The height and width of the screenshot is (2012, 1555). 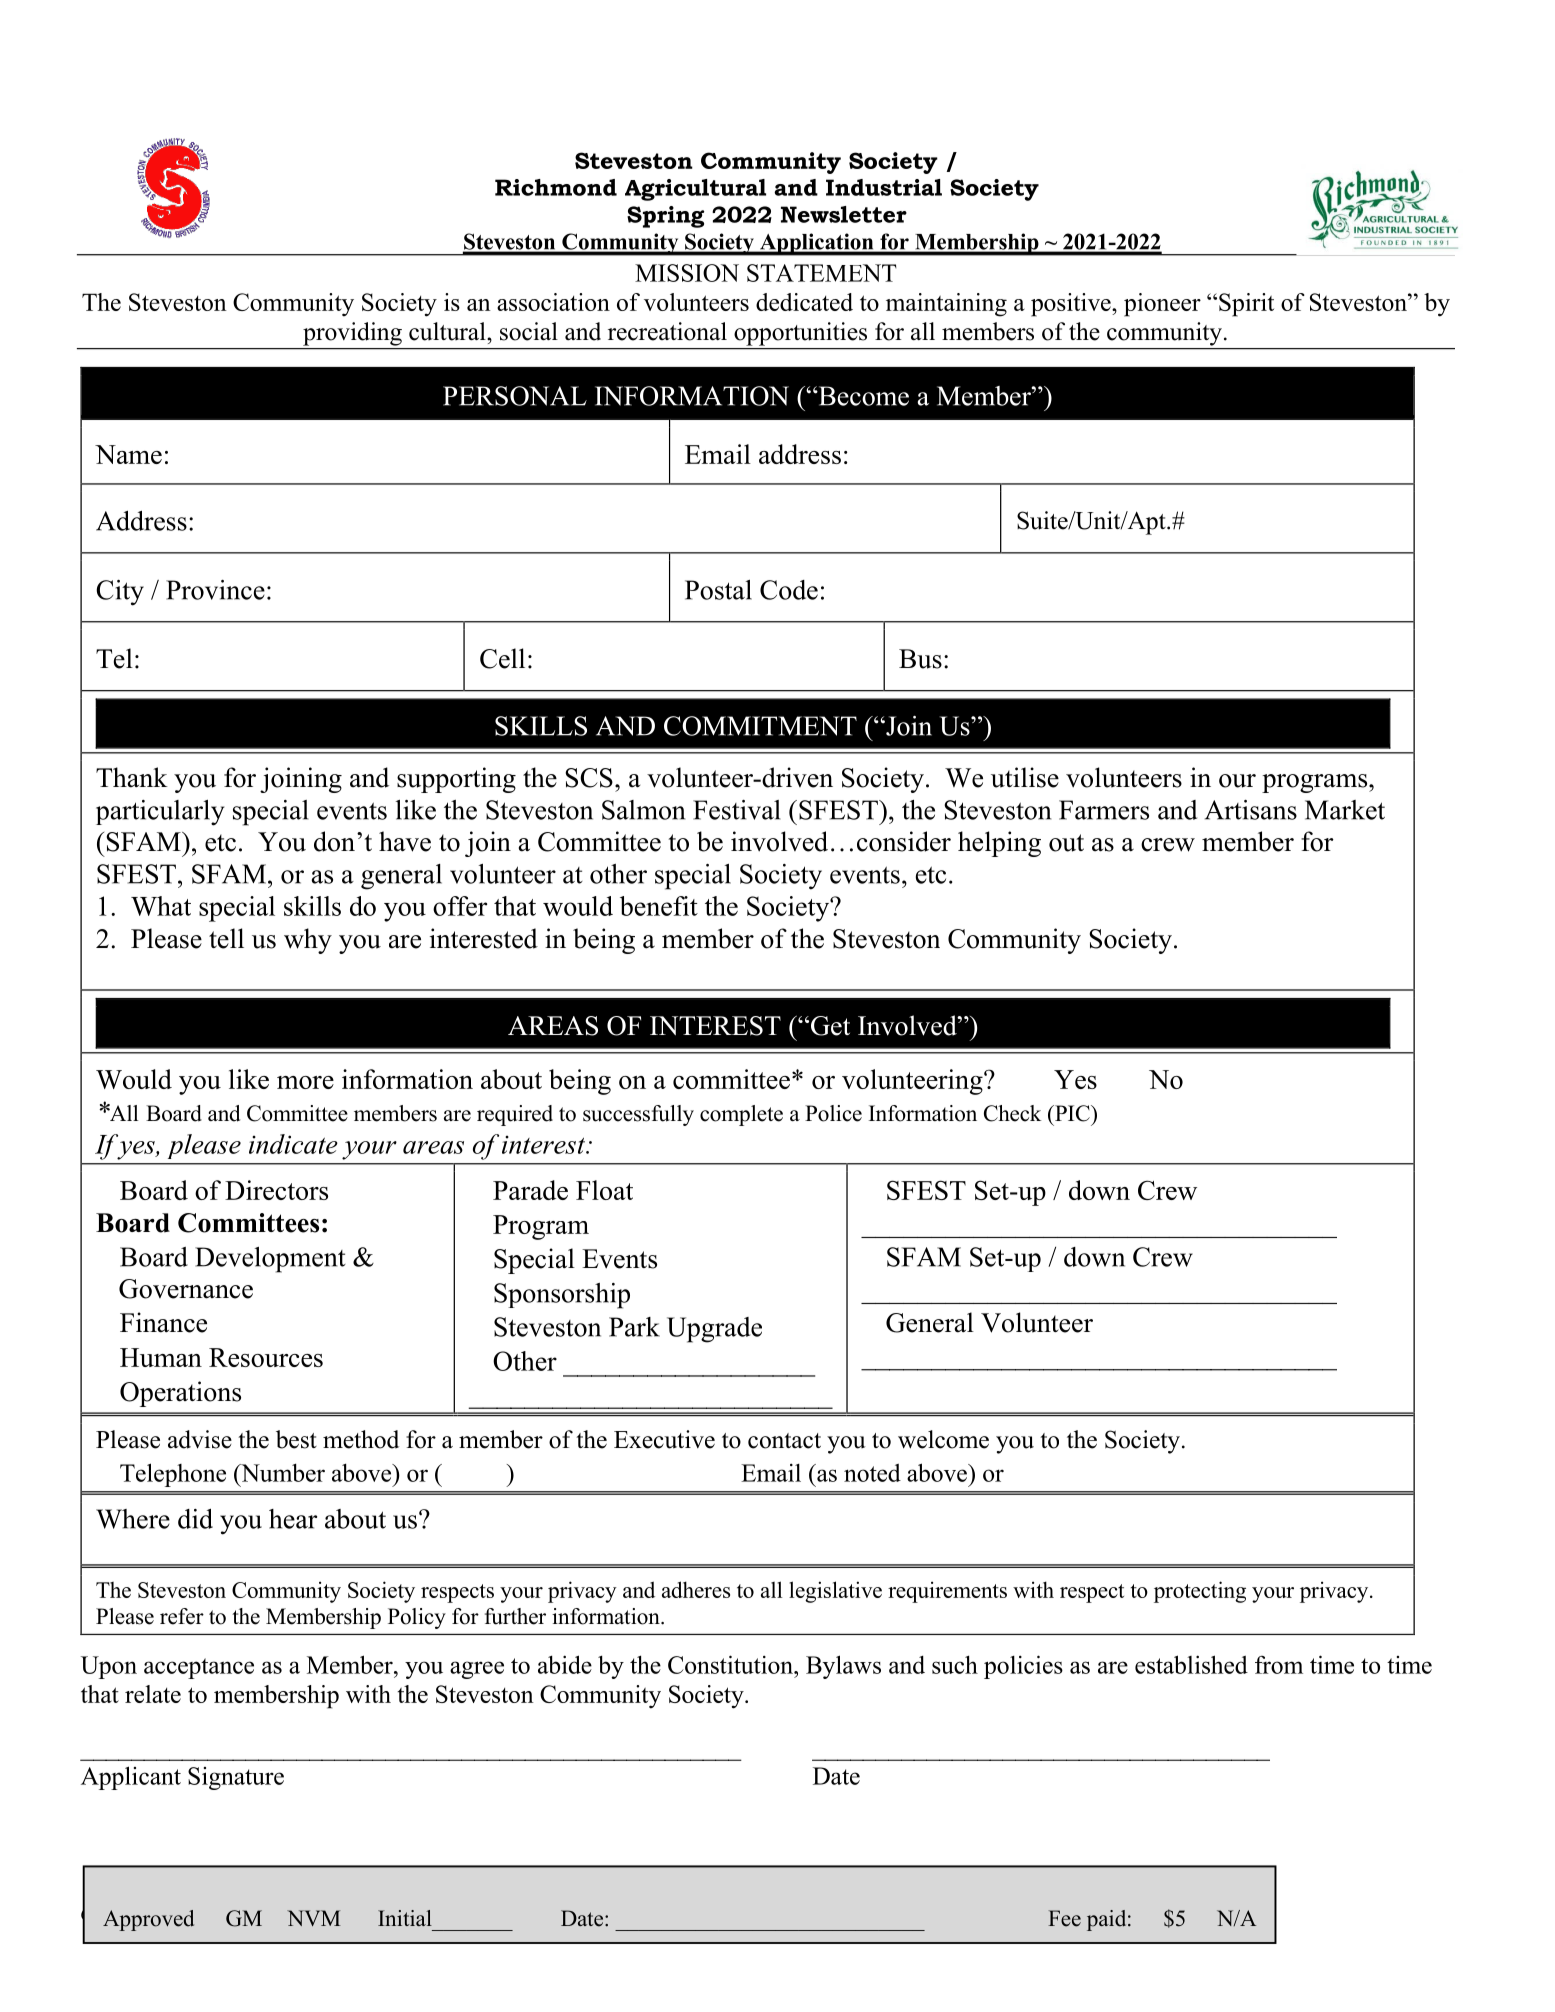 What do you see at coordinates (293, 1519) in the screenshot?
I see `hear` at bounding box center [293, 1519].
